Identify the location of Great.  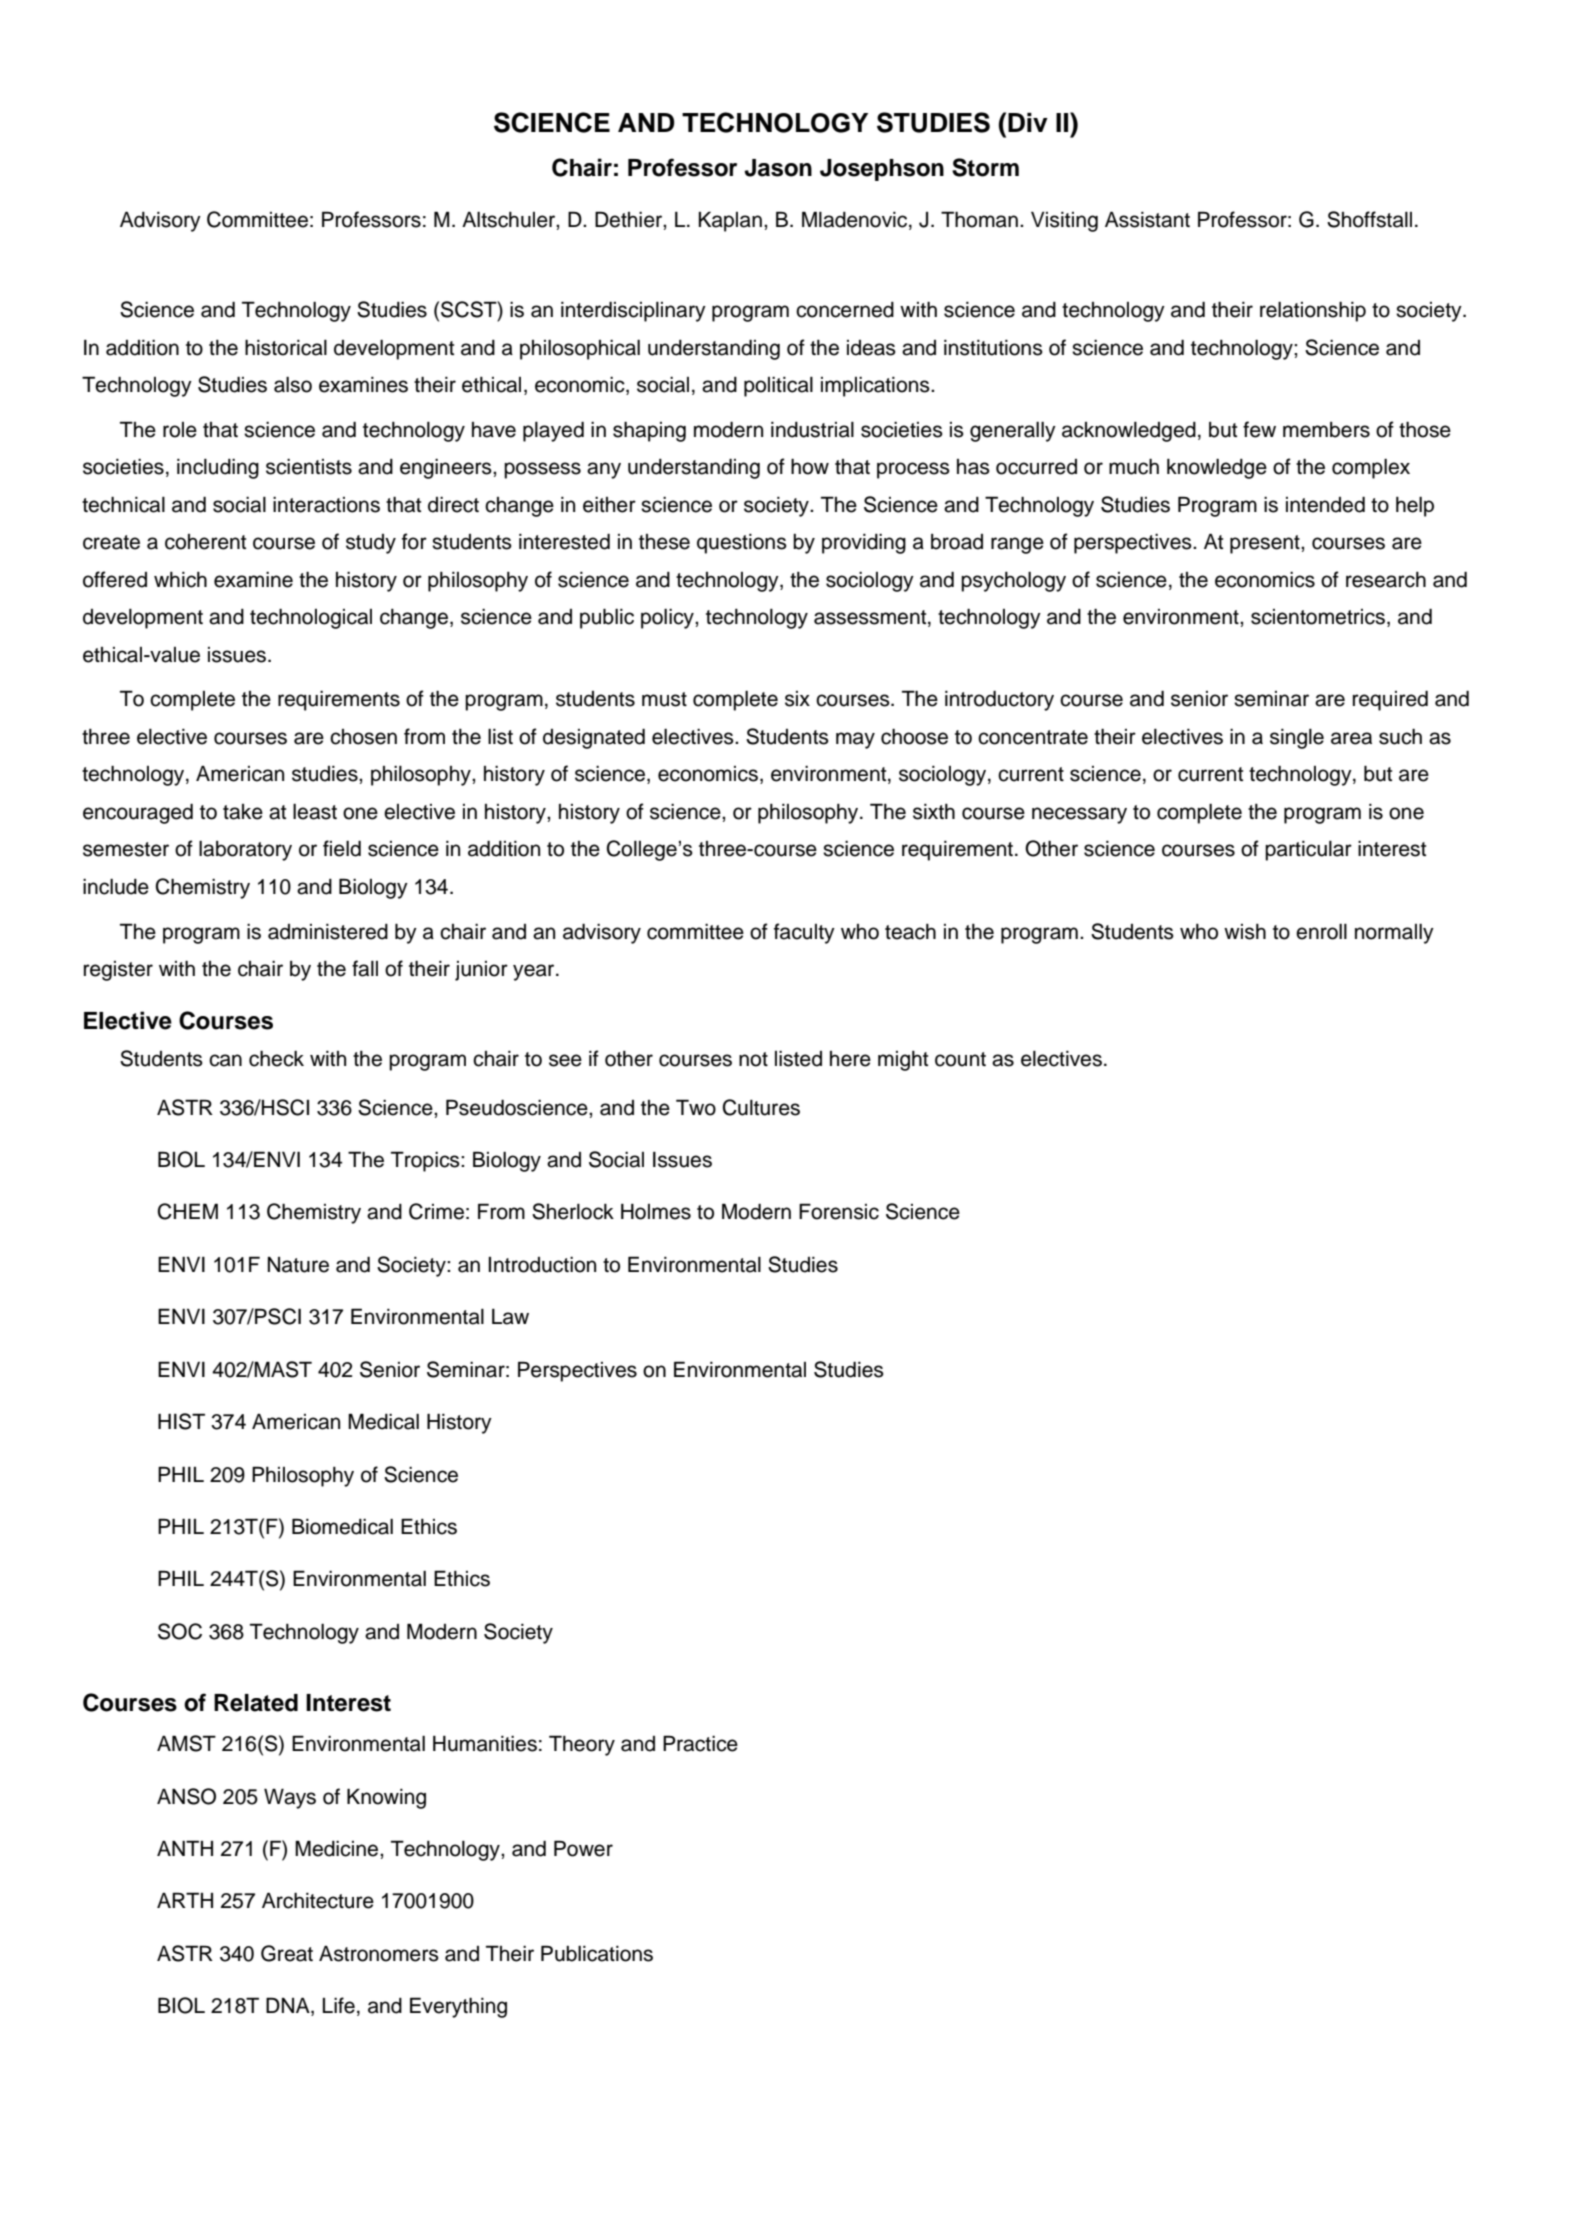
(287, 1953).
